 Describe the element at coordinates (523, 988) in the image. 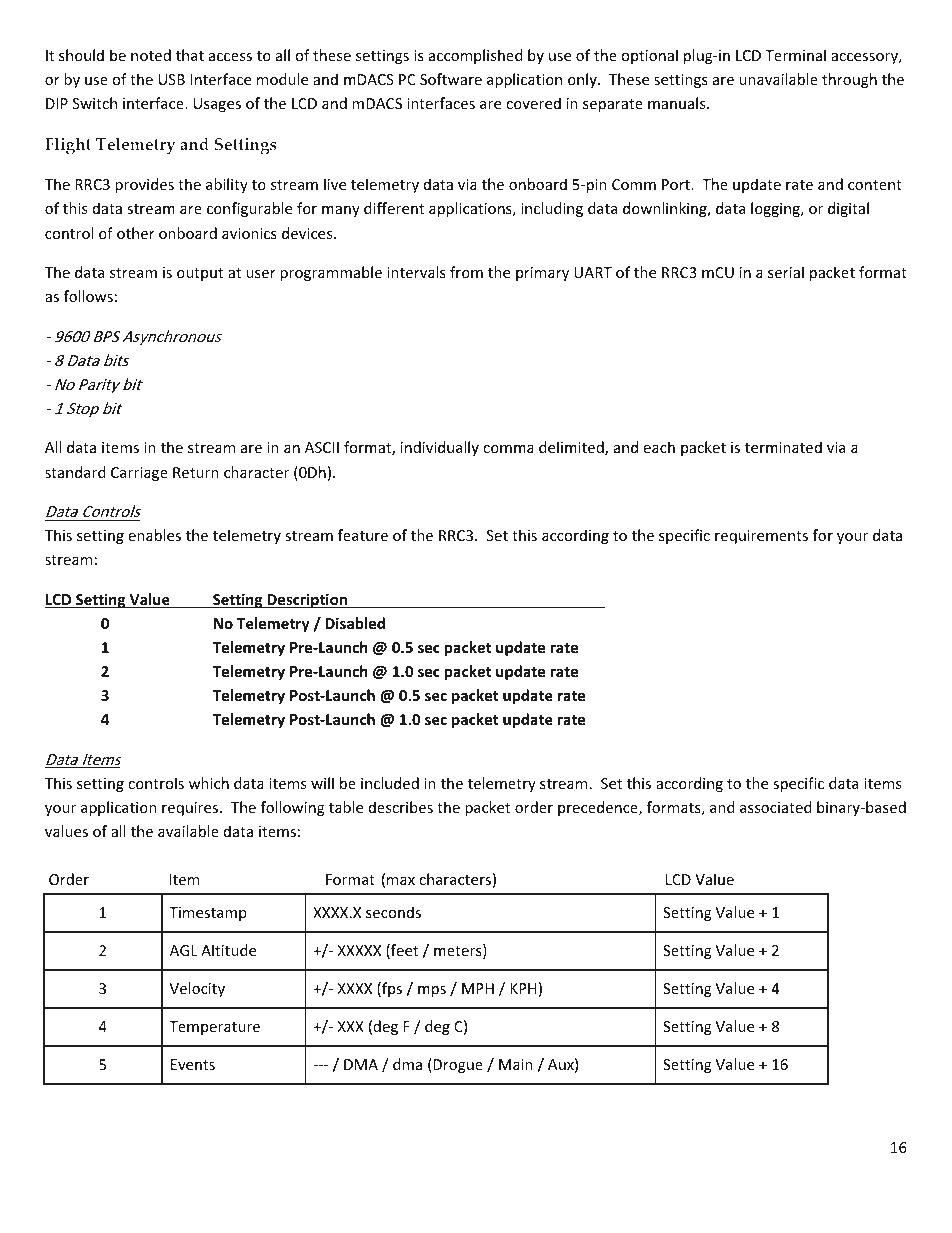

I see `KPH` at that location.
